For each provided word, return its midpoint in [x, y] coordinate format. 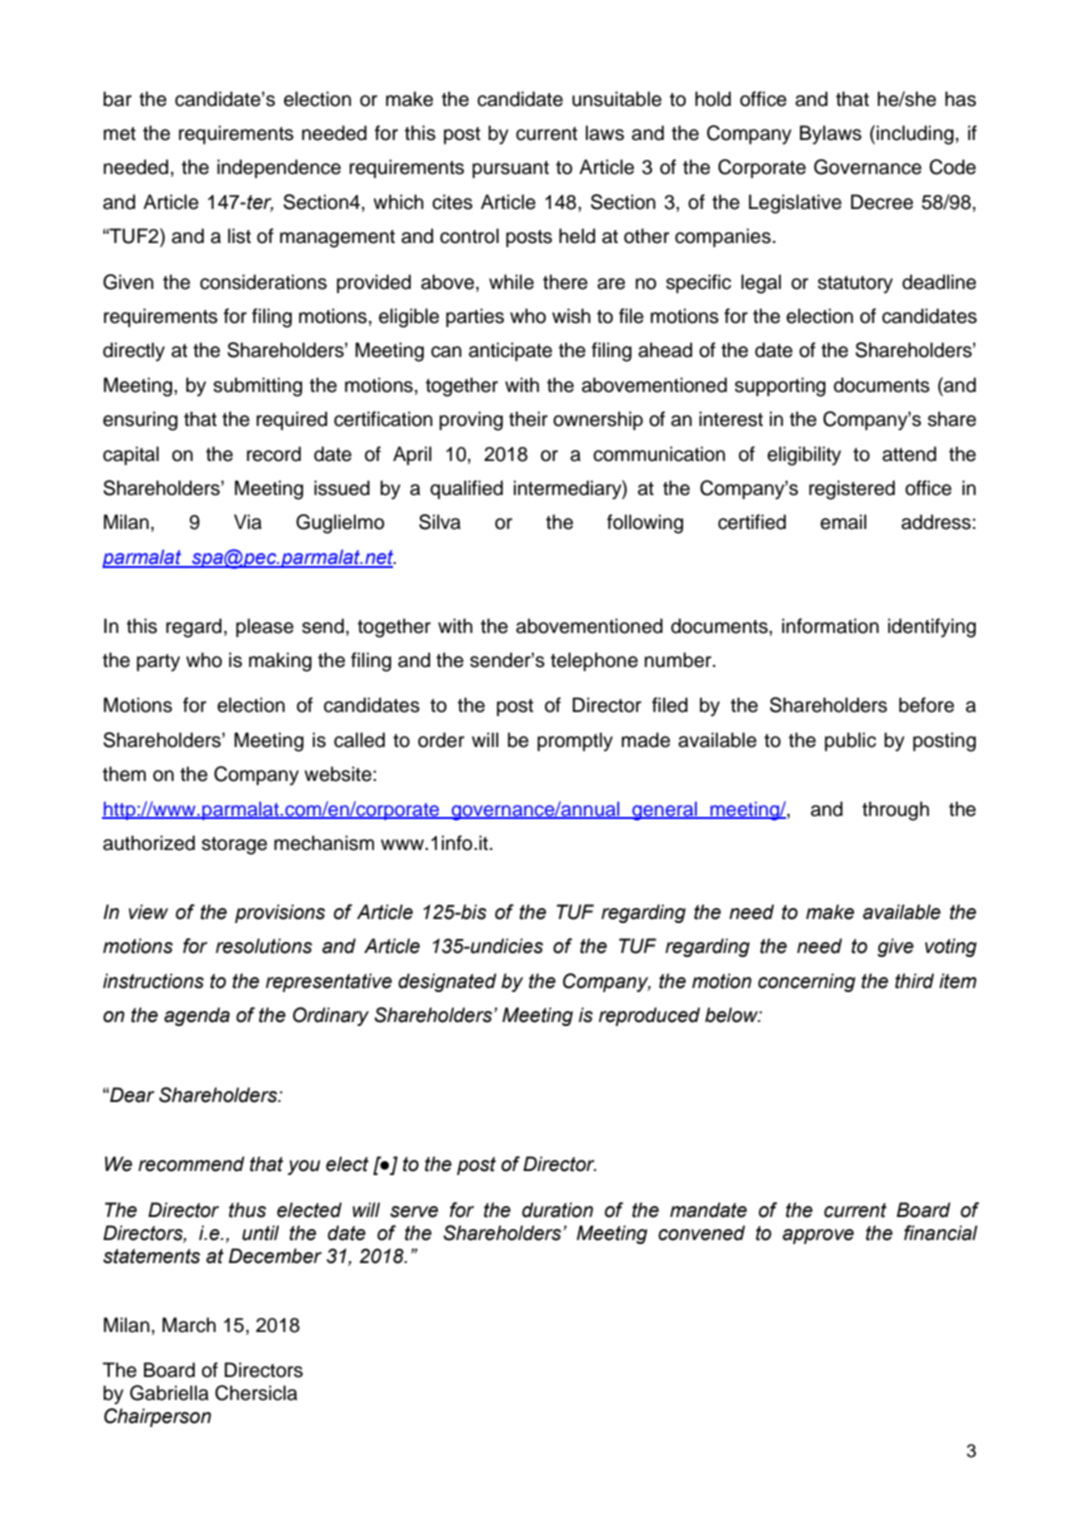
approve [818, 1236]
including [915, 135]
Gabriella [169, 1393]
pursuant [510, 169]
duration [557, 1210]
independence [279, 168]
